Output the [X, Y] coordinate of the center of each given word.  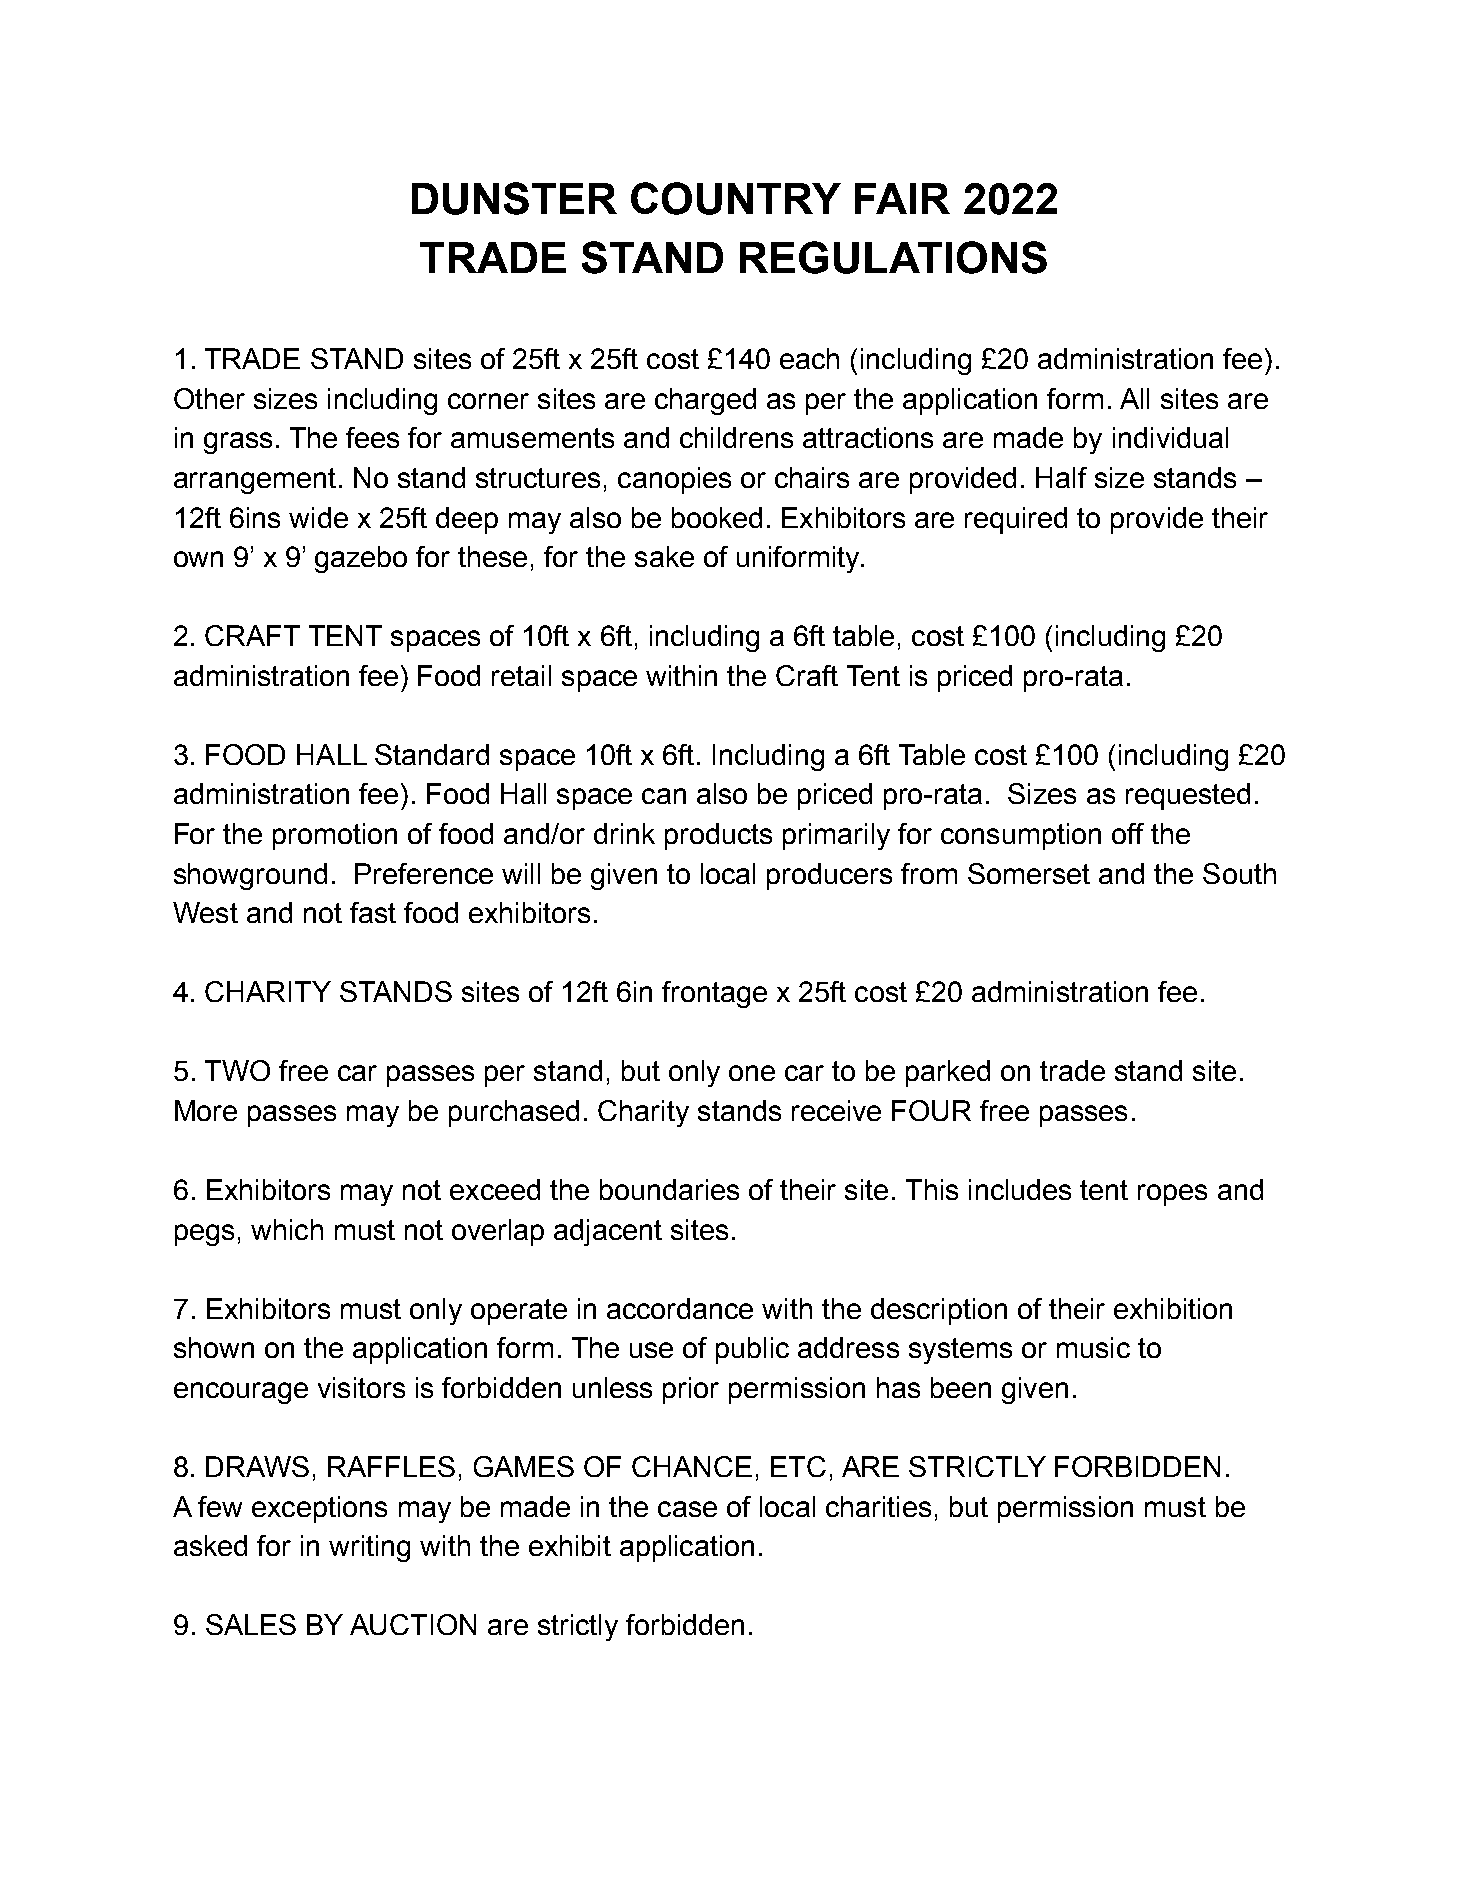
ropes [1172, 1195]
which [287, 1229]
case [687, 1509]
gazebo [361, 559]
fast [373, 912]
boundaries [669, 1189]
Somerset [1029, 873]
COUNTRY [736, 198]
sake [664, 556]
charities [878, 1506]
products [718, 836]
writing [369, 1548]
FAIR [902, 198]
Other [209, 398]
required [1016, 520]
